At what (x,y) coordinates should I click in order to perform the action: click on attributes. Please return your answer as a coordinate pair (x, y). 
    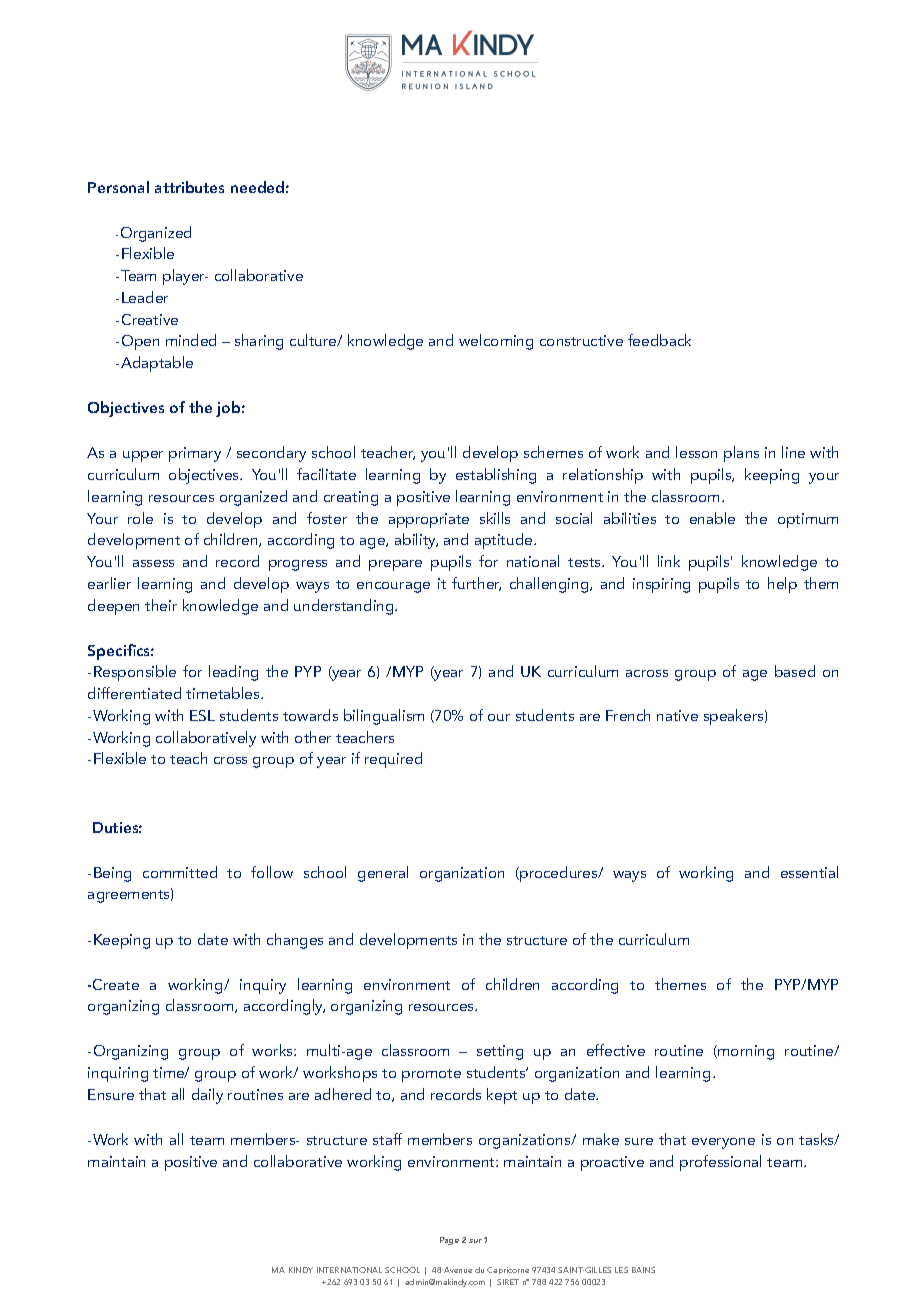
    Looking at the image, I should click on (189, 187).
